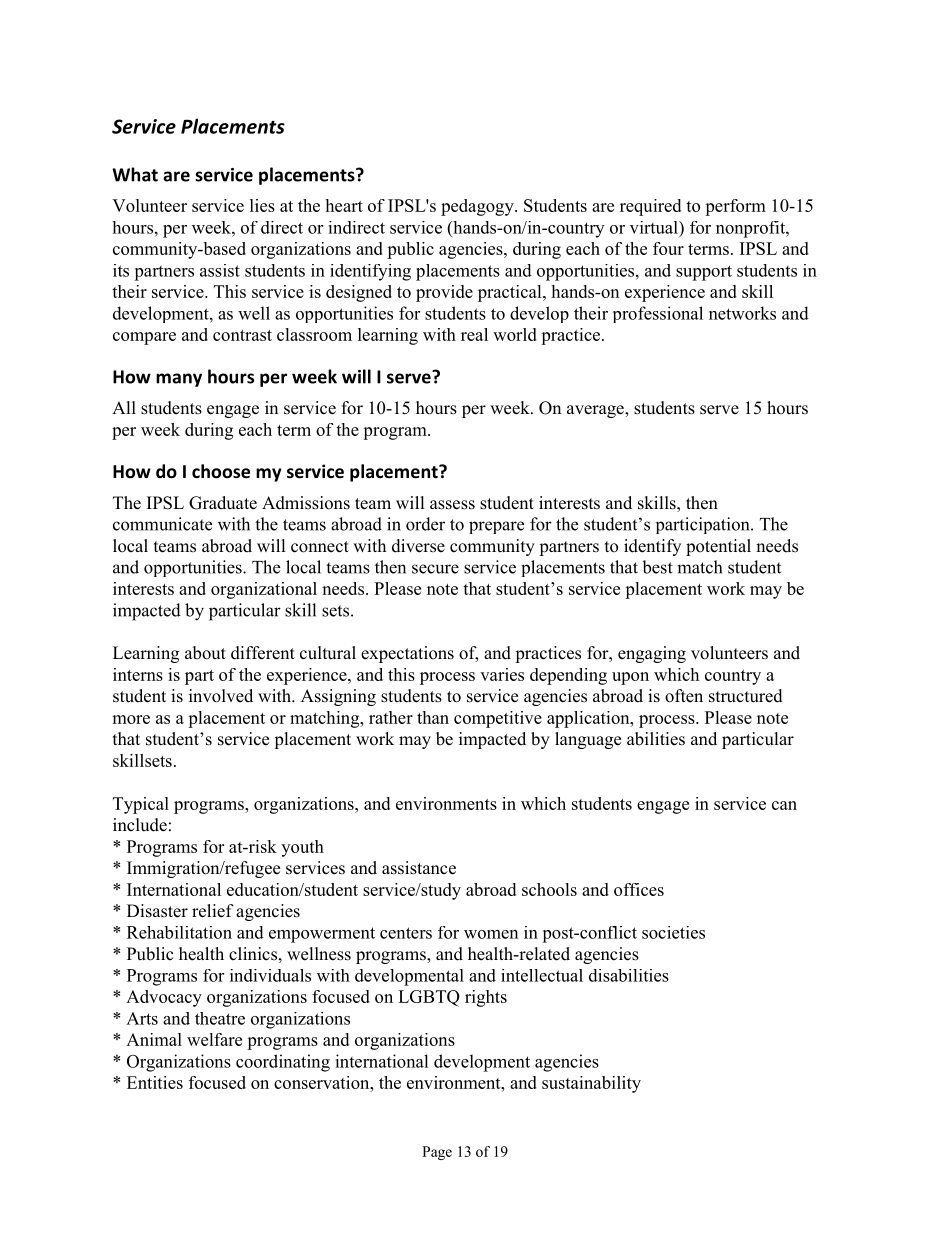 Image resolution: width=952 pixels, height=1233 pixels. I want to click on pedagogy, so click(478, 207).
